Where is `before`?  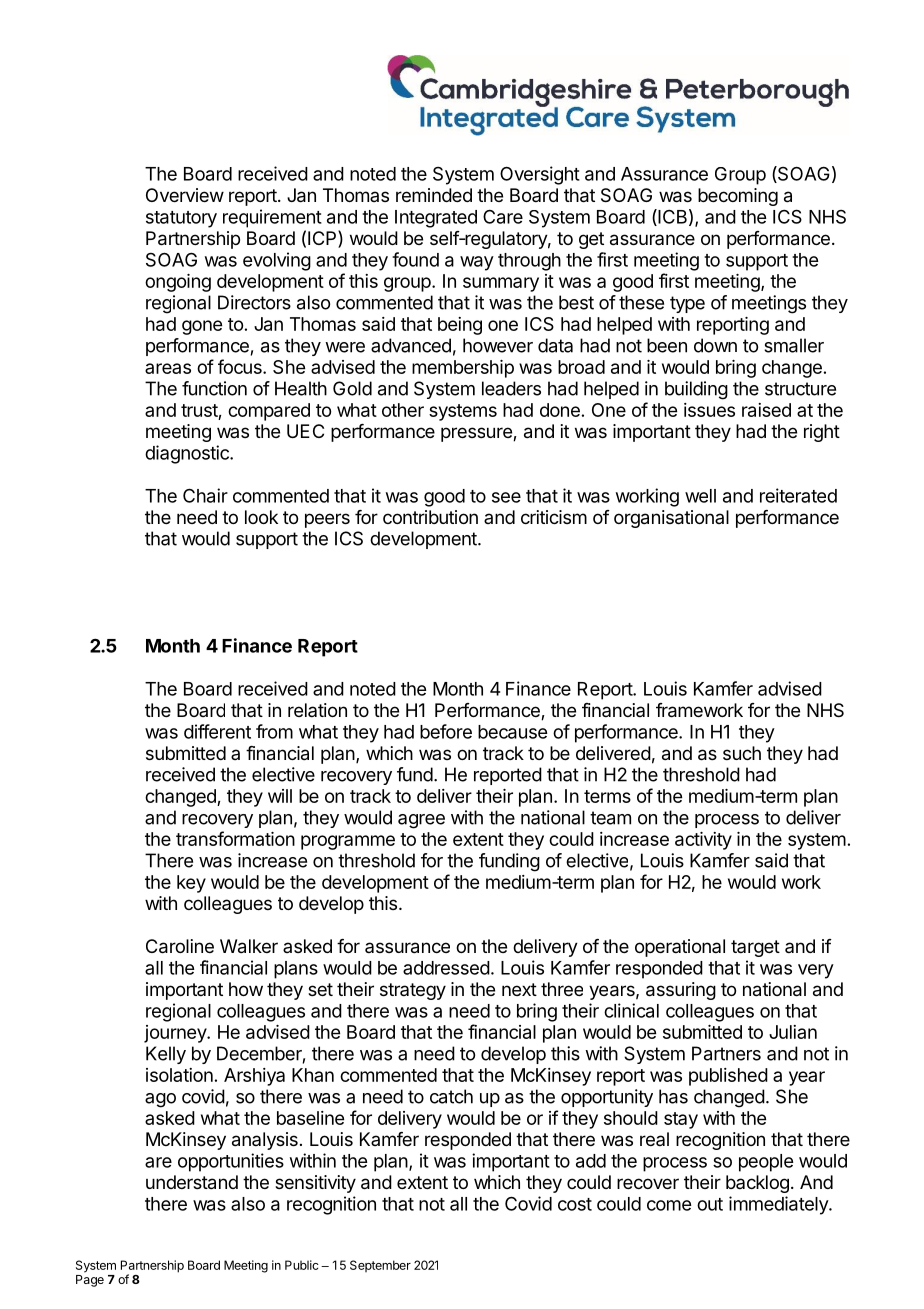
before is located at coordinates (446, 731).
